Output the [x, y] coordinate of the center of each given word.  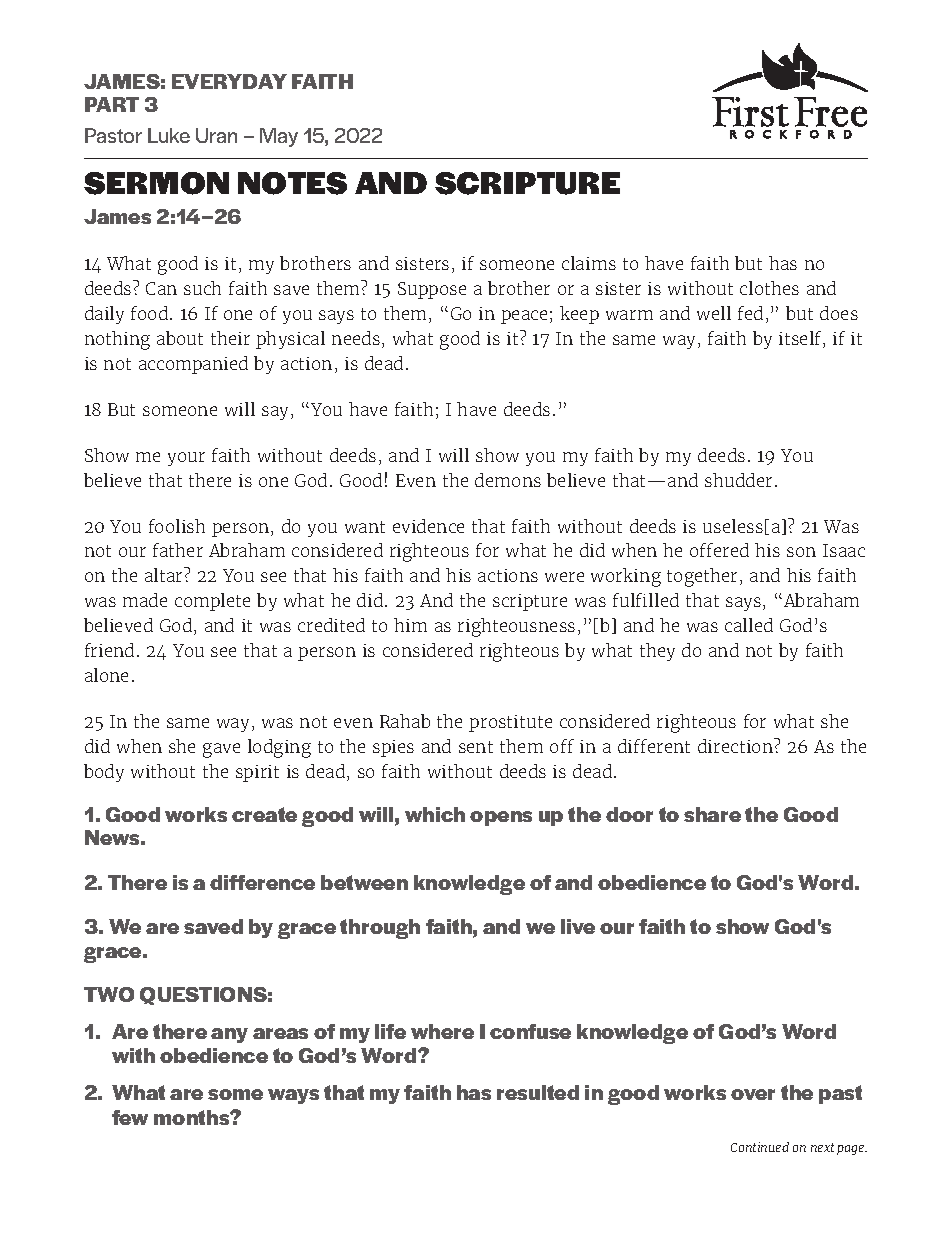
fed [750, 313]
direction [736, 745]
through [380, 929]
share [712, 814]
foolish [177, 526]
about [180, 338]
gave [221, 750]
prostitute [510, 723]
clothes [769, 288]
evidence [428, 526]
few [130, 1117]
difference [262, 882]
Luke [169, 135]
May [279, 137]
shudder [740, 480]
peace [524, 317]
